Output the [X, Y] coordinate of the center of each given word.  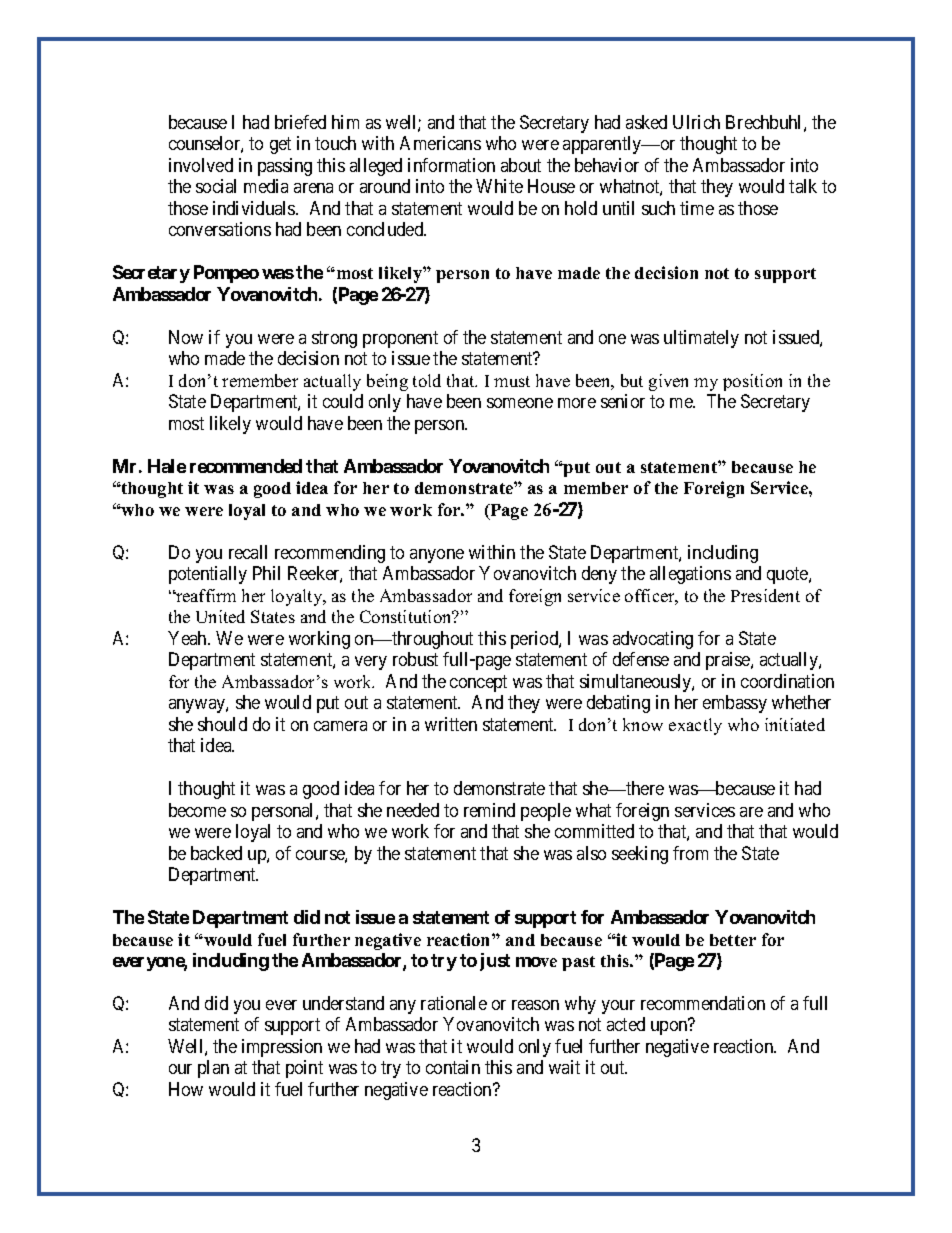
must [512, 381]
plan [213, 1069]
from [690, 853]
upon [669, 1028]
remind [489, 810]
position [752, 382]
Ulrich [696, 122]
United [220, 616]
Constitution [407, 616]
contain [453, 1067]
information [451, 165]
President [765, 595]
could [343, 401]
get [280, 146]
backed [216, 853]
